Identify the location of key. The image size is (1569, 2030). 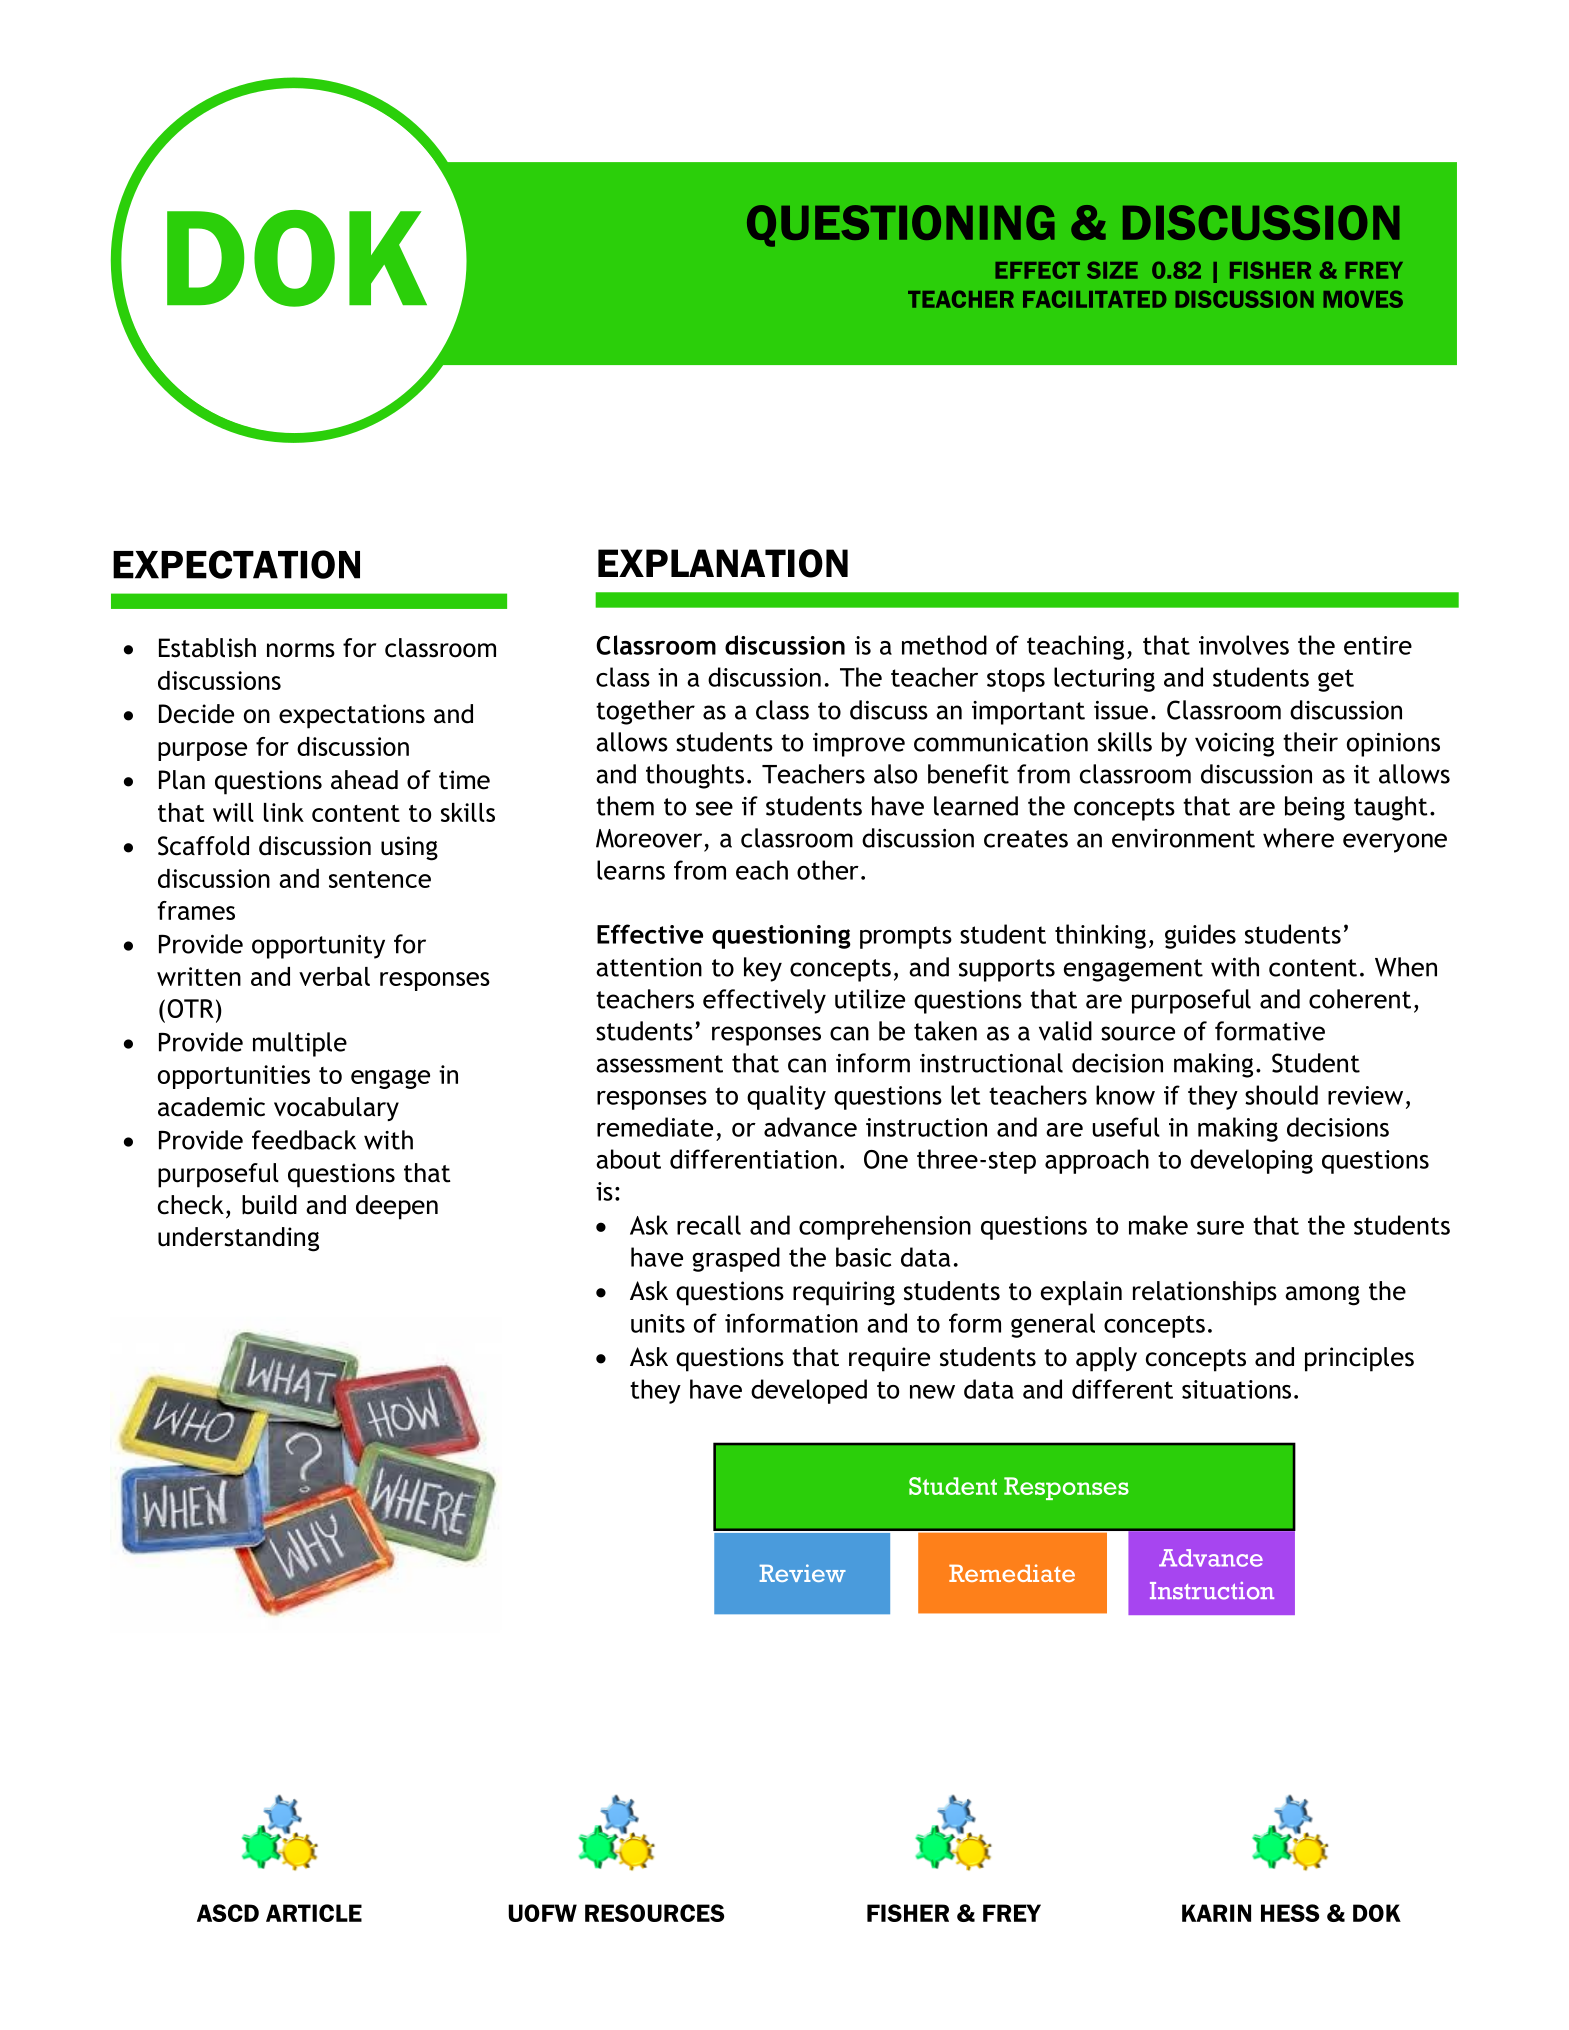
(763, 969).
